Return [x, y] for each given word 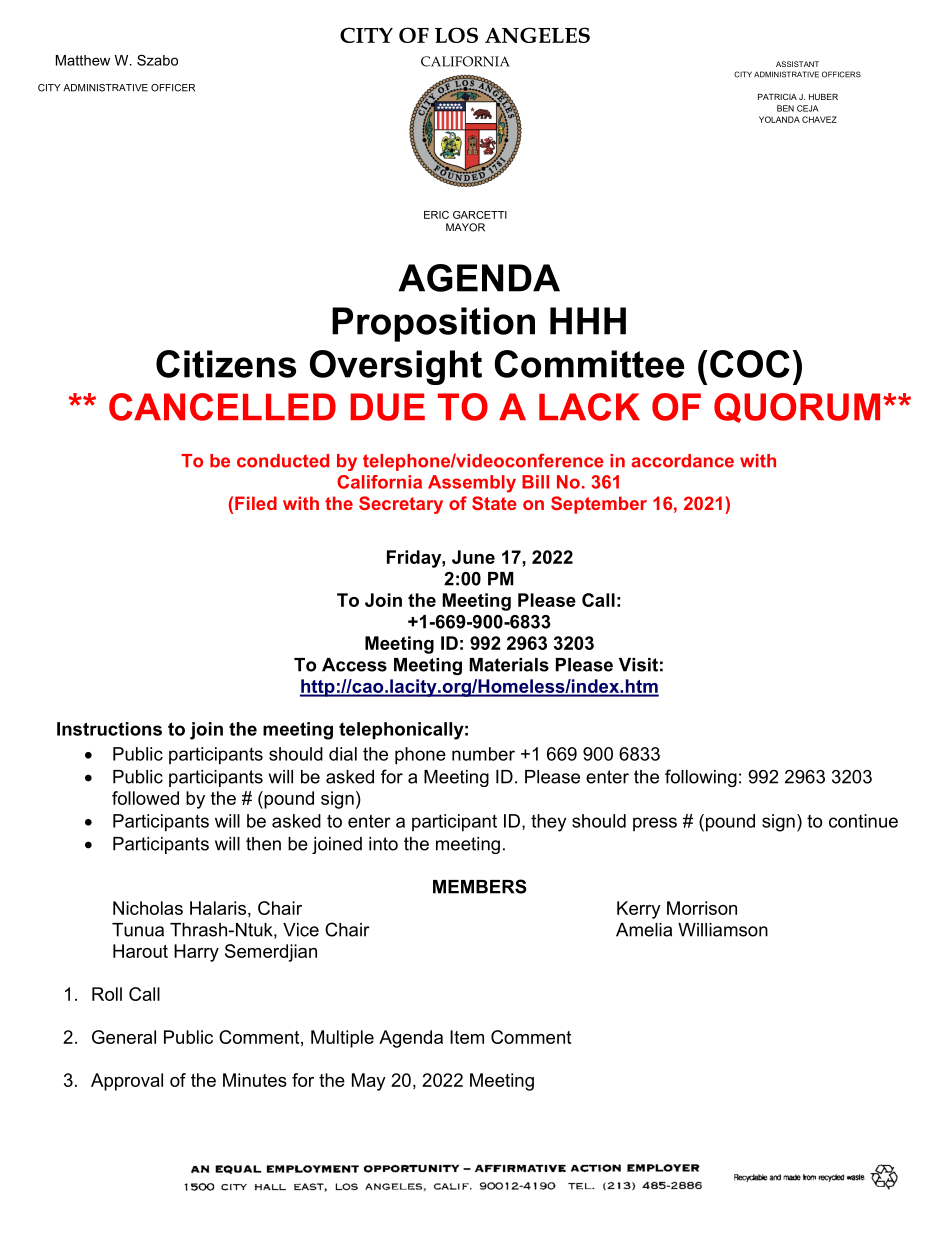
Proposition [433, 324]
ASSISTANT [797, 64]
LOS [456, 35]
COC [750, 364]
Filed [256, 503]
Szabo [157, 60]
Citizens [226, 364]
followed [145, 798]
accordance [682, 461]
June [473, 557]
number [483, 754]
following [701, 778]
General [124, 1037]
